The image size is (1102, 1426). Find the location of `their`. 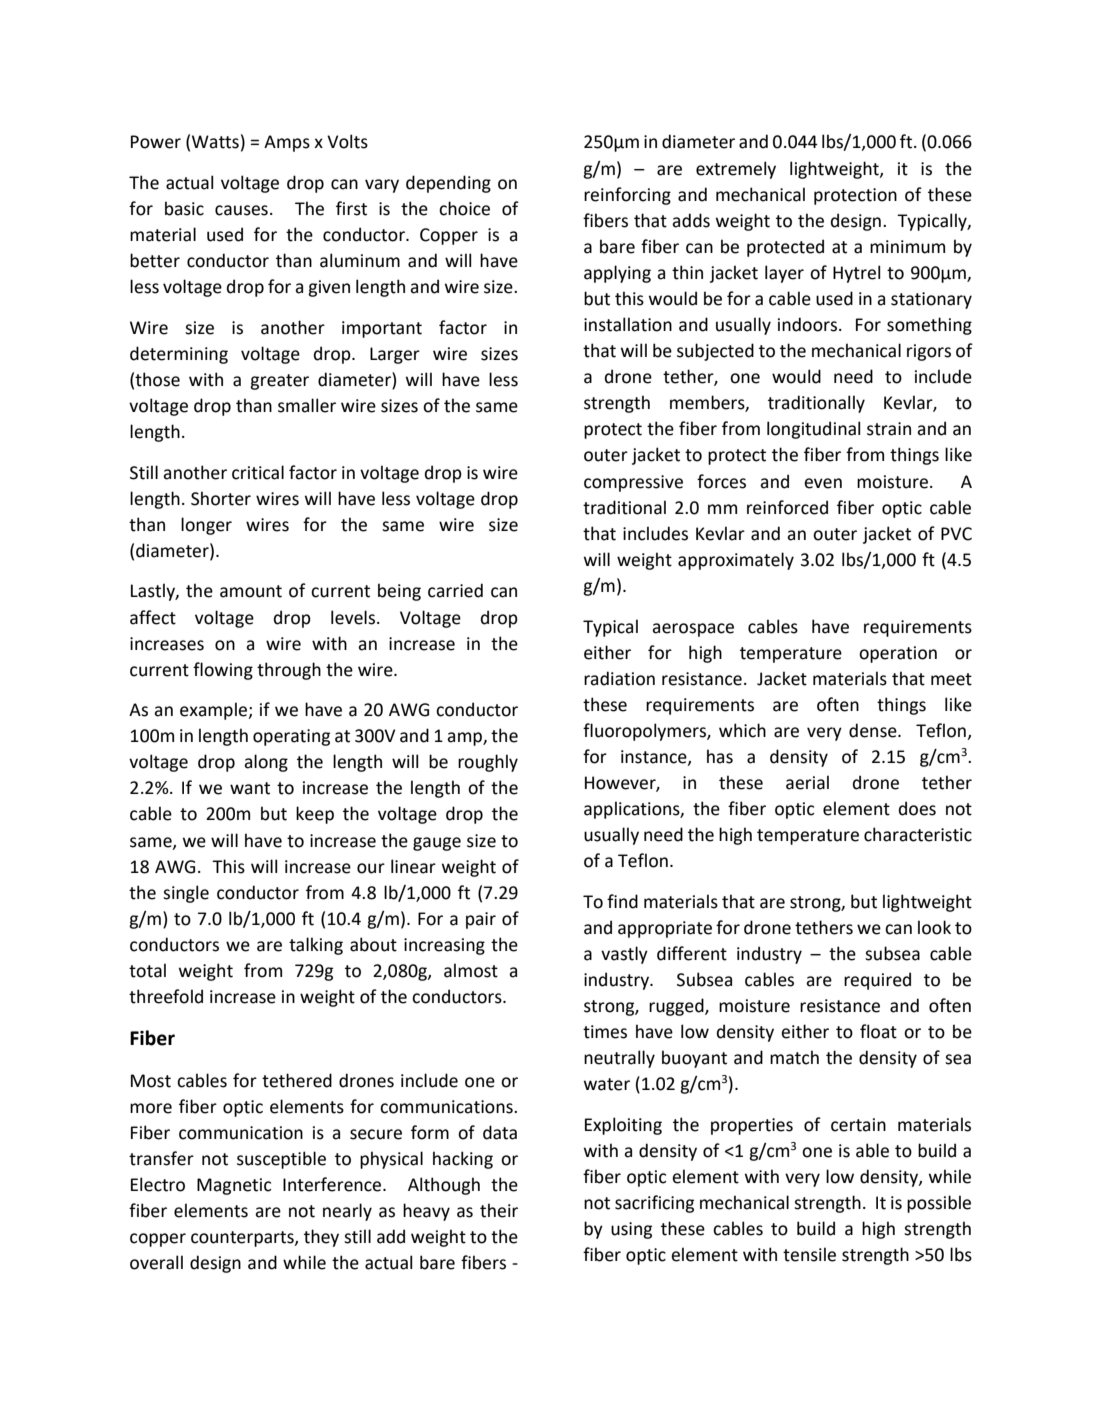

their is located at coordinates (499, 1210).
